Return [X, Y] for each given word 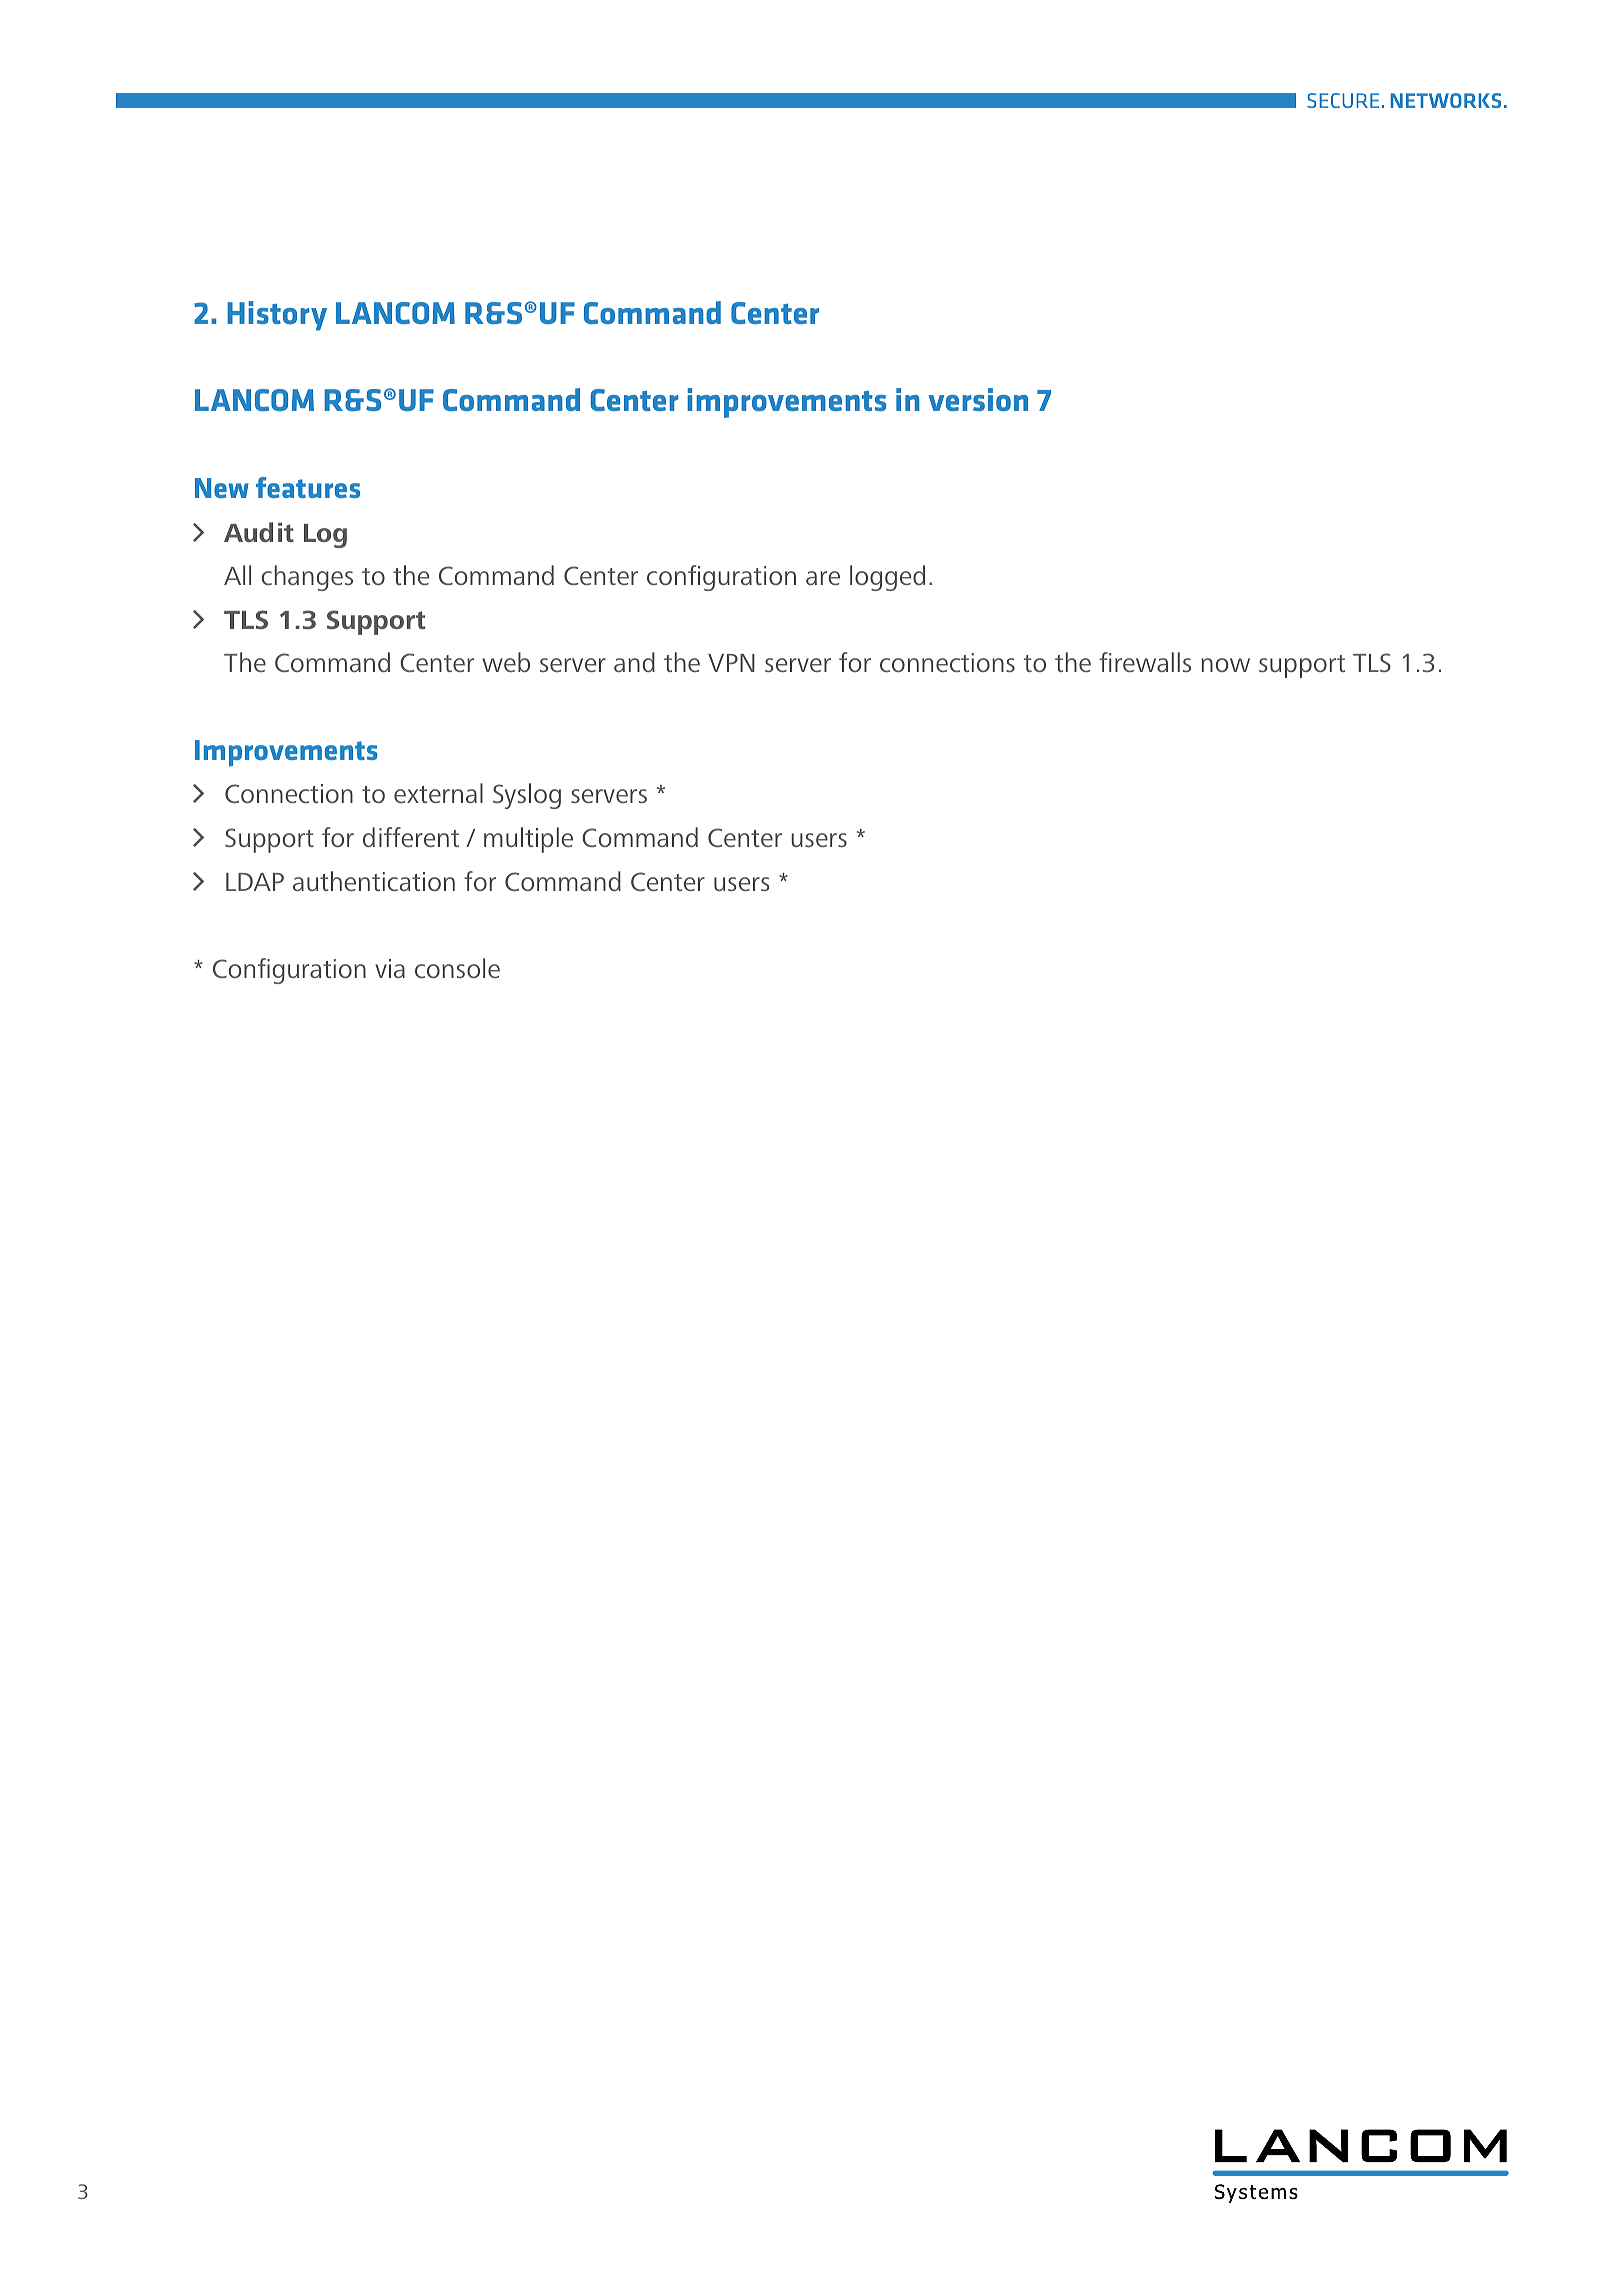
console [457, 968]
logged [887, 578]
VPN [731, 663]
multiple [528, 840]
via [390, 968]
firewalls [1145, 662]
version [978, 399]
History [277, 316]
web [506, 662]
